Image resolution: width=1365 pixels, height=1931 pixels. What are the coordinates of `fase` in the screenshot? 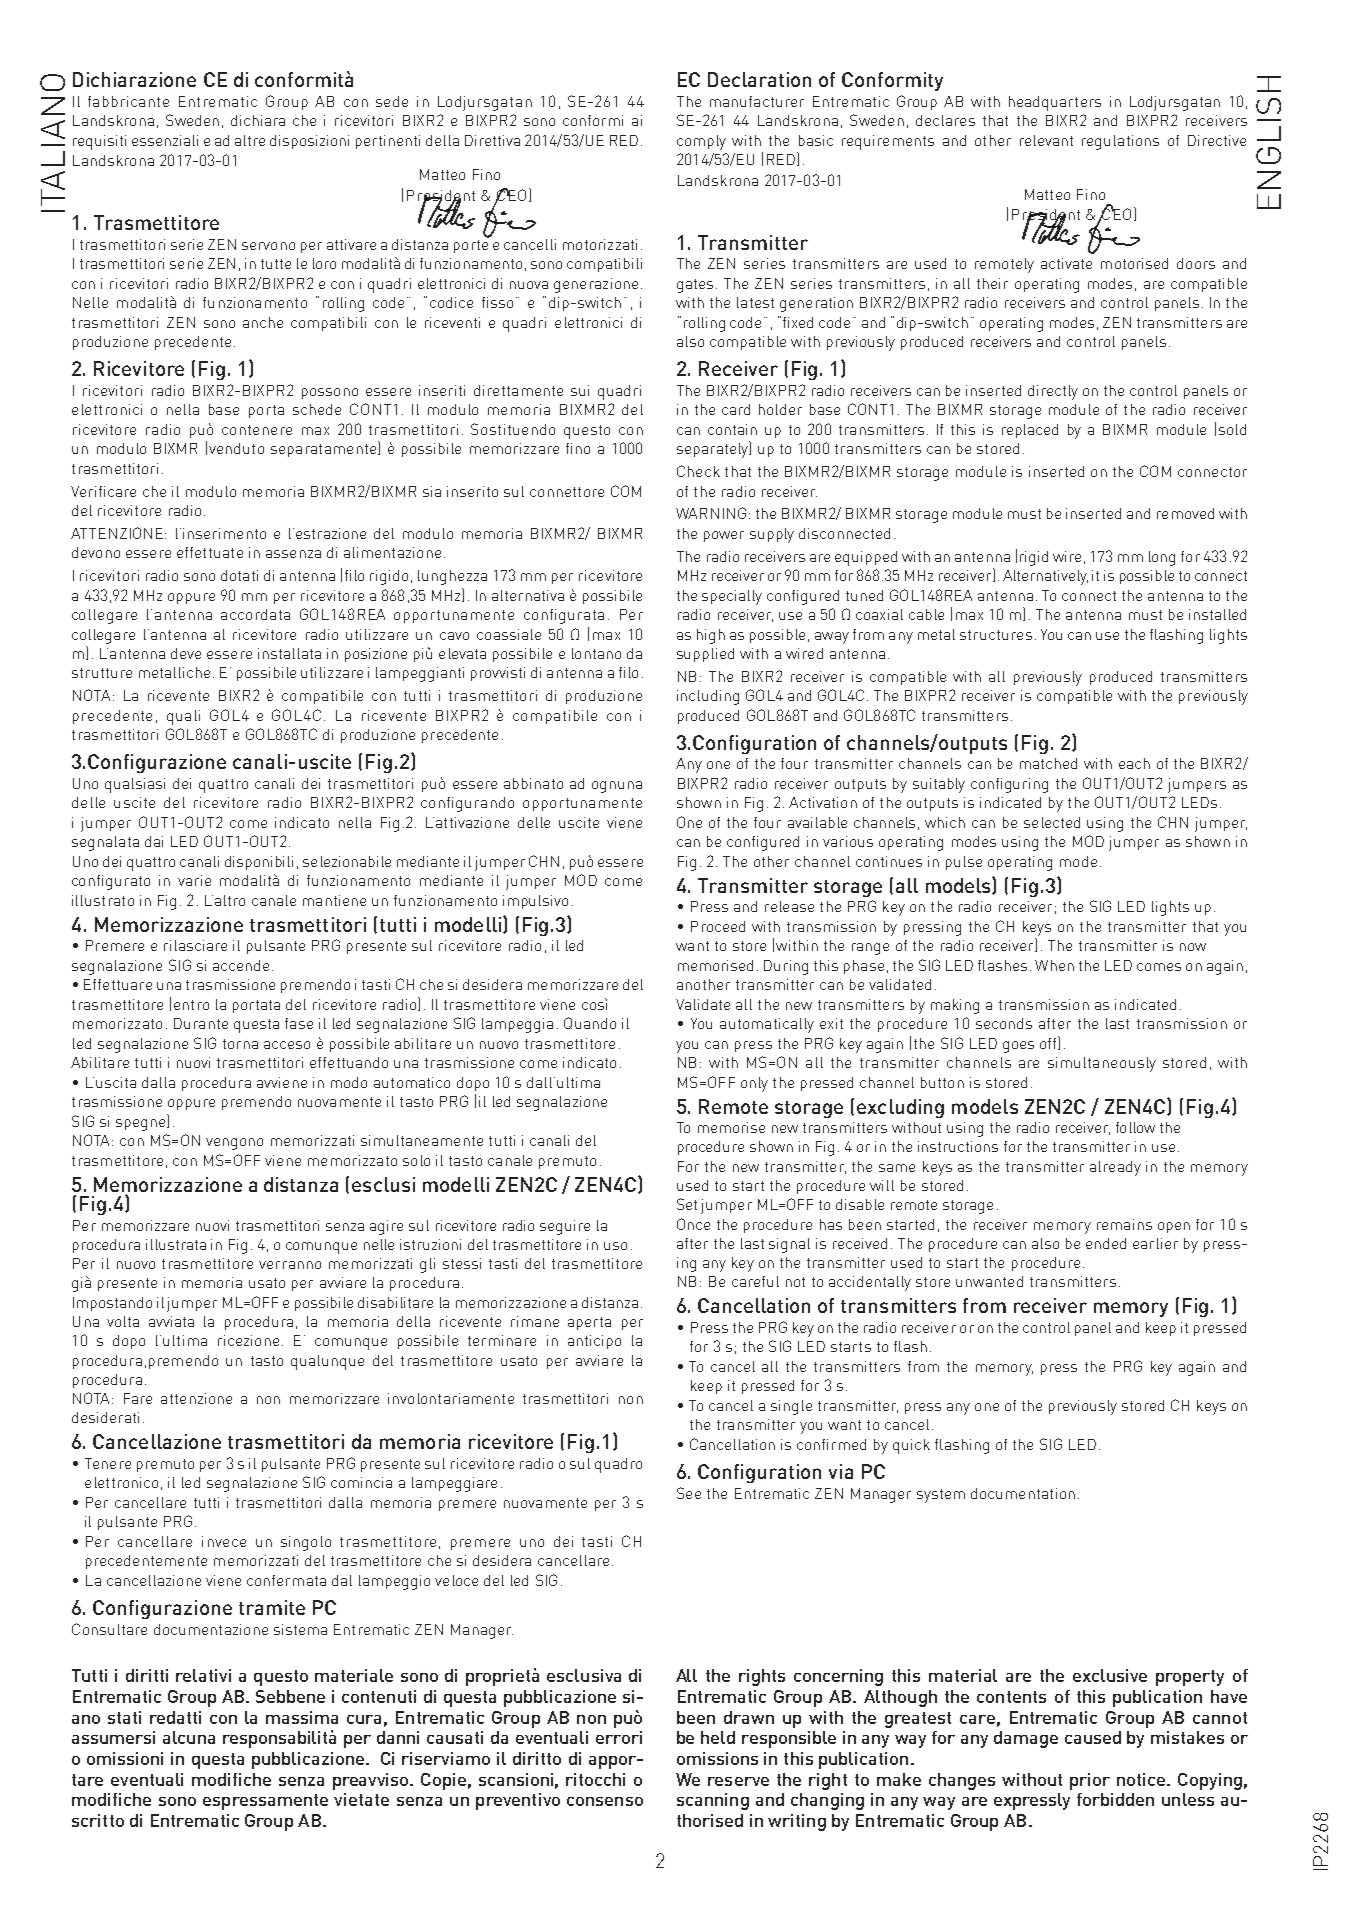 It's located at (299, 1023).
